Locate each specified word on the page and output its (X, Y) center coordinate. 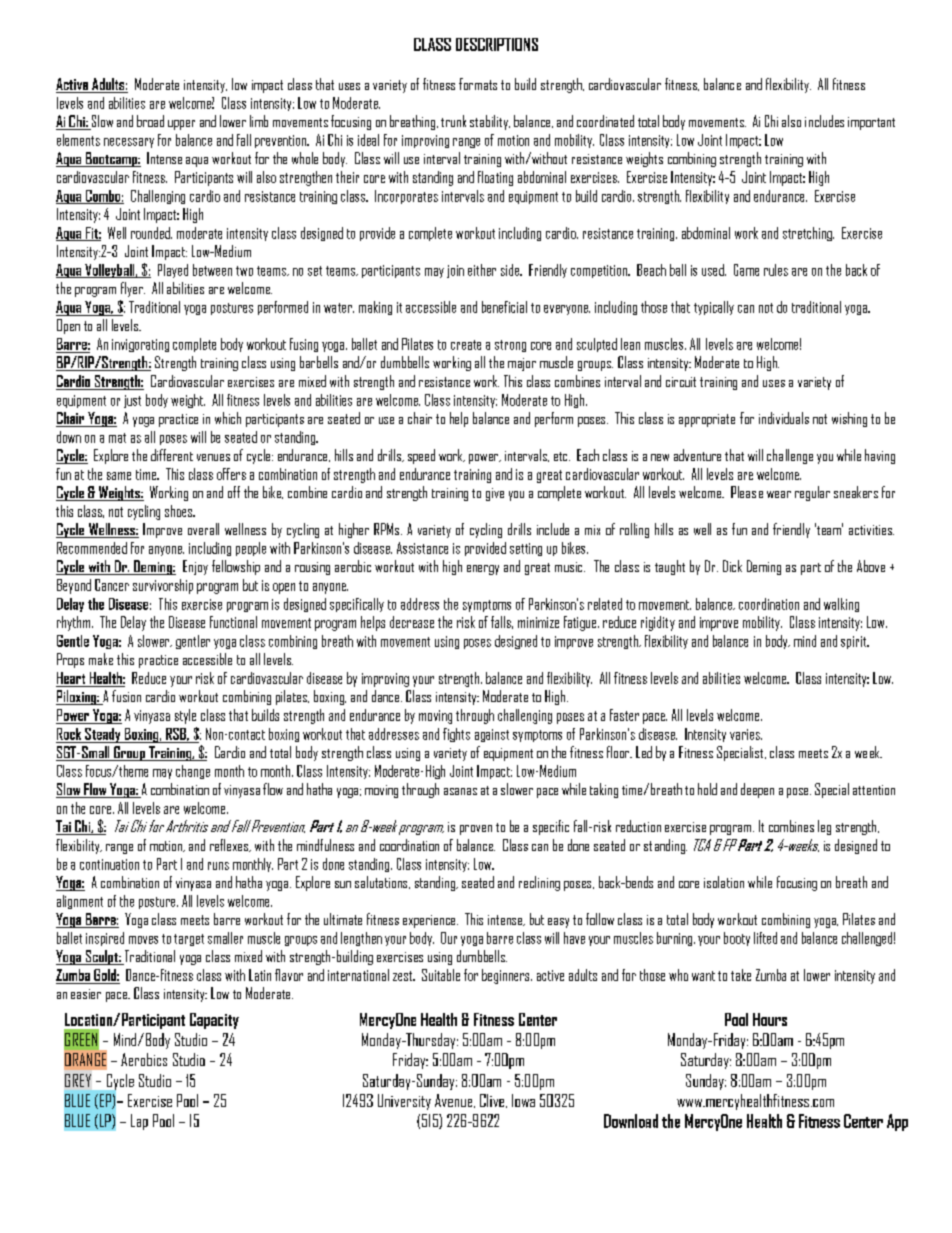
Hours (770, 1019)
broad (150, 121)
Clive (493, 1101)
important (871, 123)
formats (478, 84)
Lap (139, 1122)
